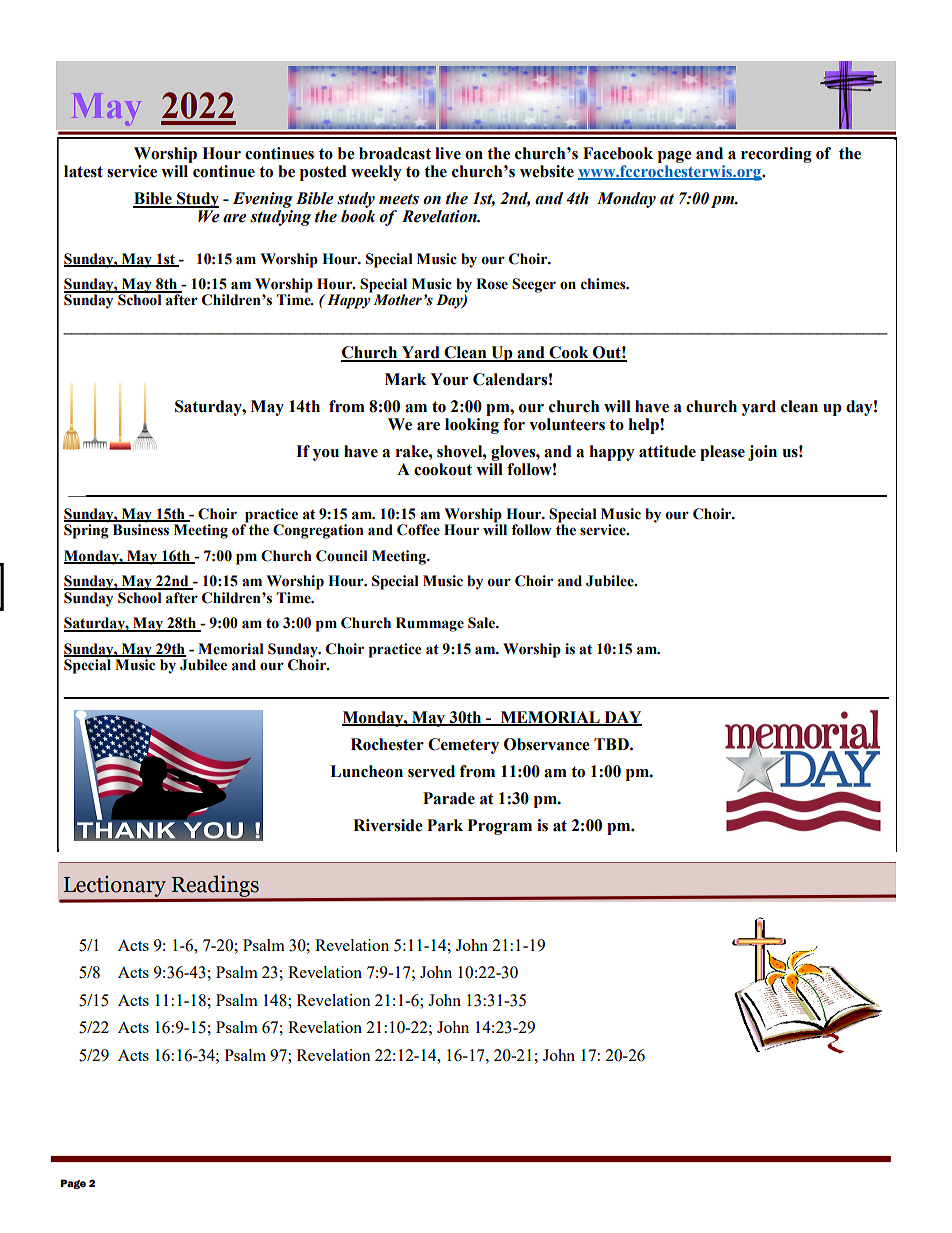 The image size is (952, 1233). I want to click on Observance, so click(547, 744).
